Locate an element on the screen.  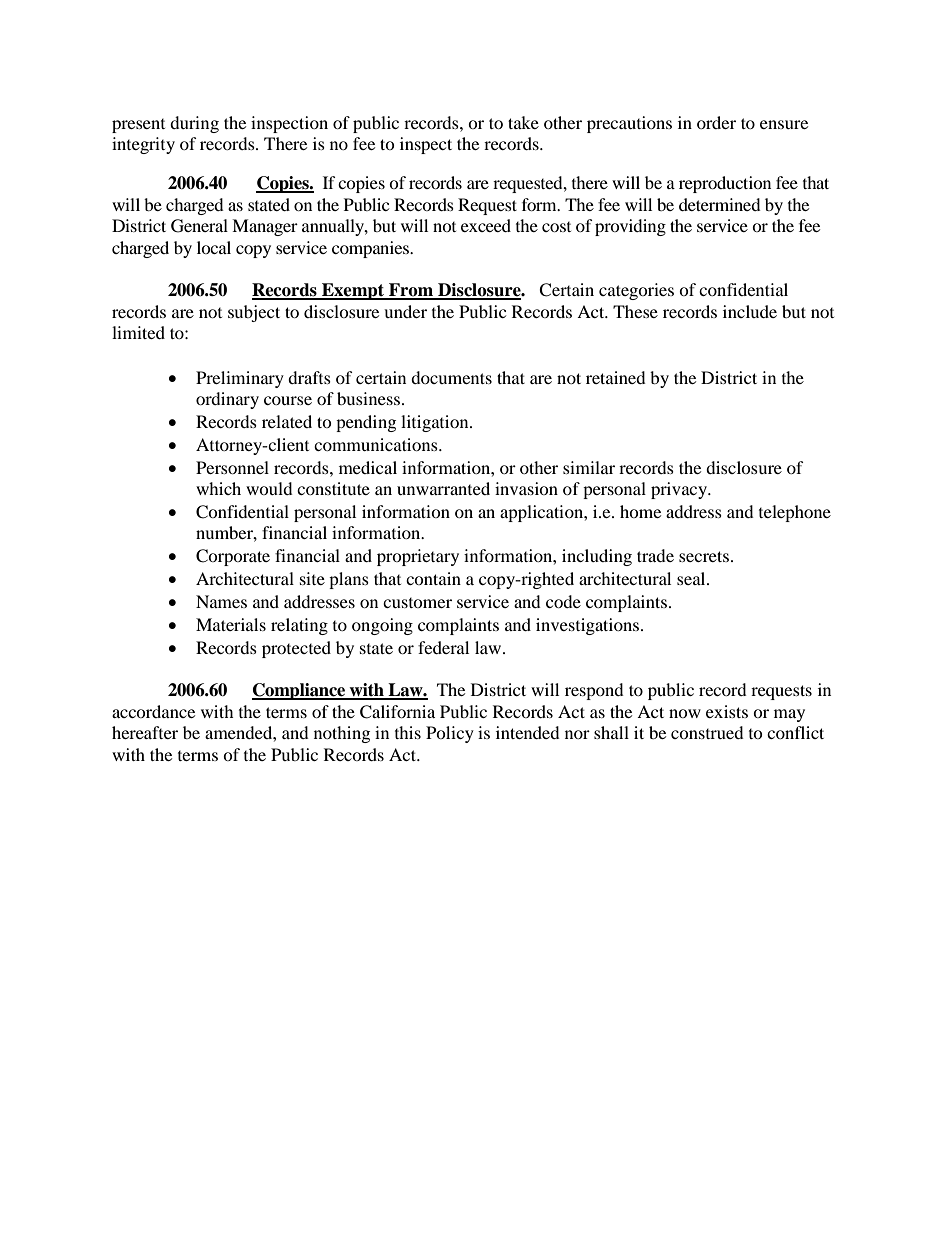
include is located at coordinates (750, 311).
